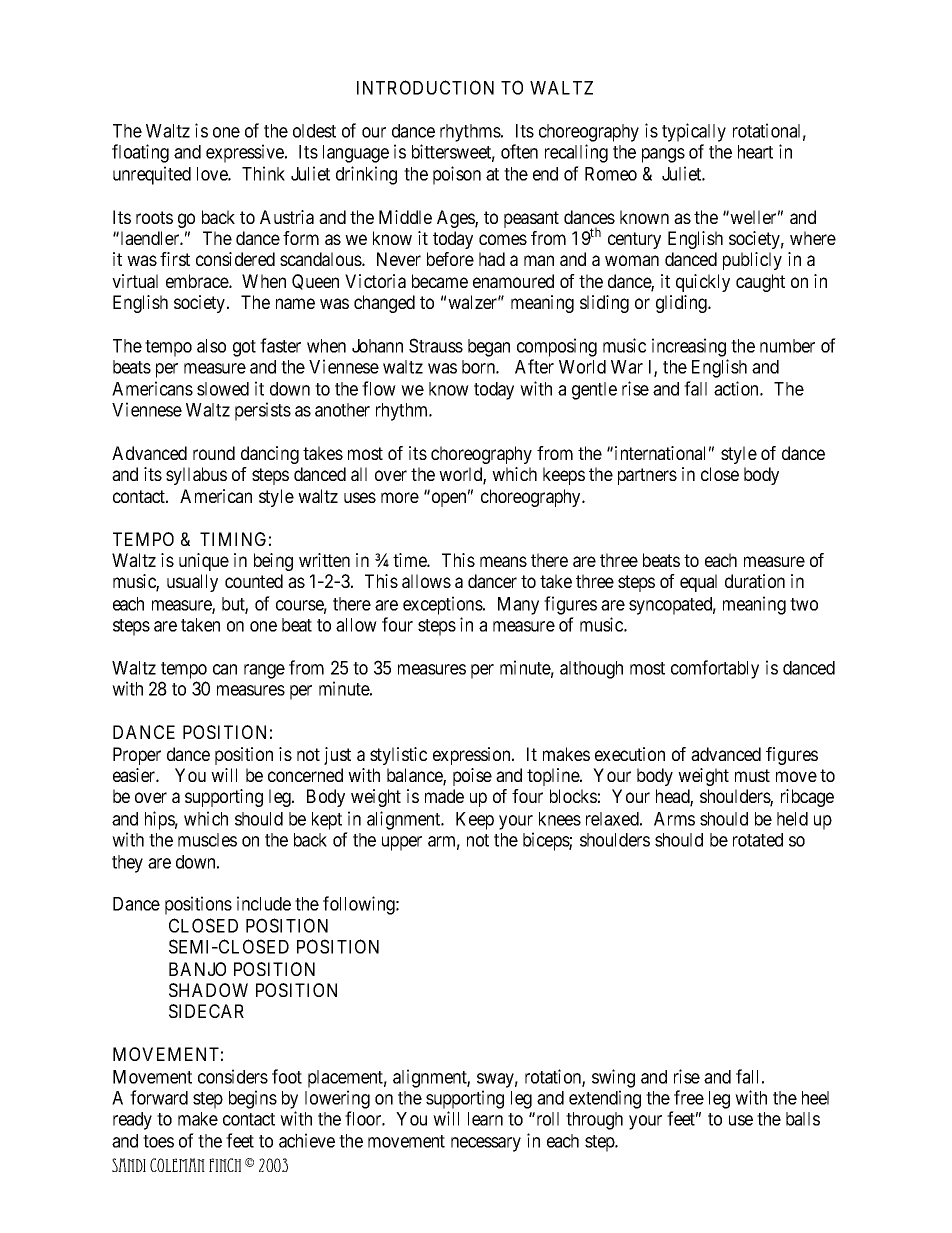 This screenshot has height=1233, width=952. I want to click on Finch, so click(225, 1165).
